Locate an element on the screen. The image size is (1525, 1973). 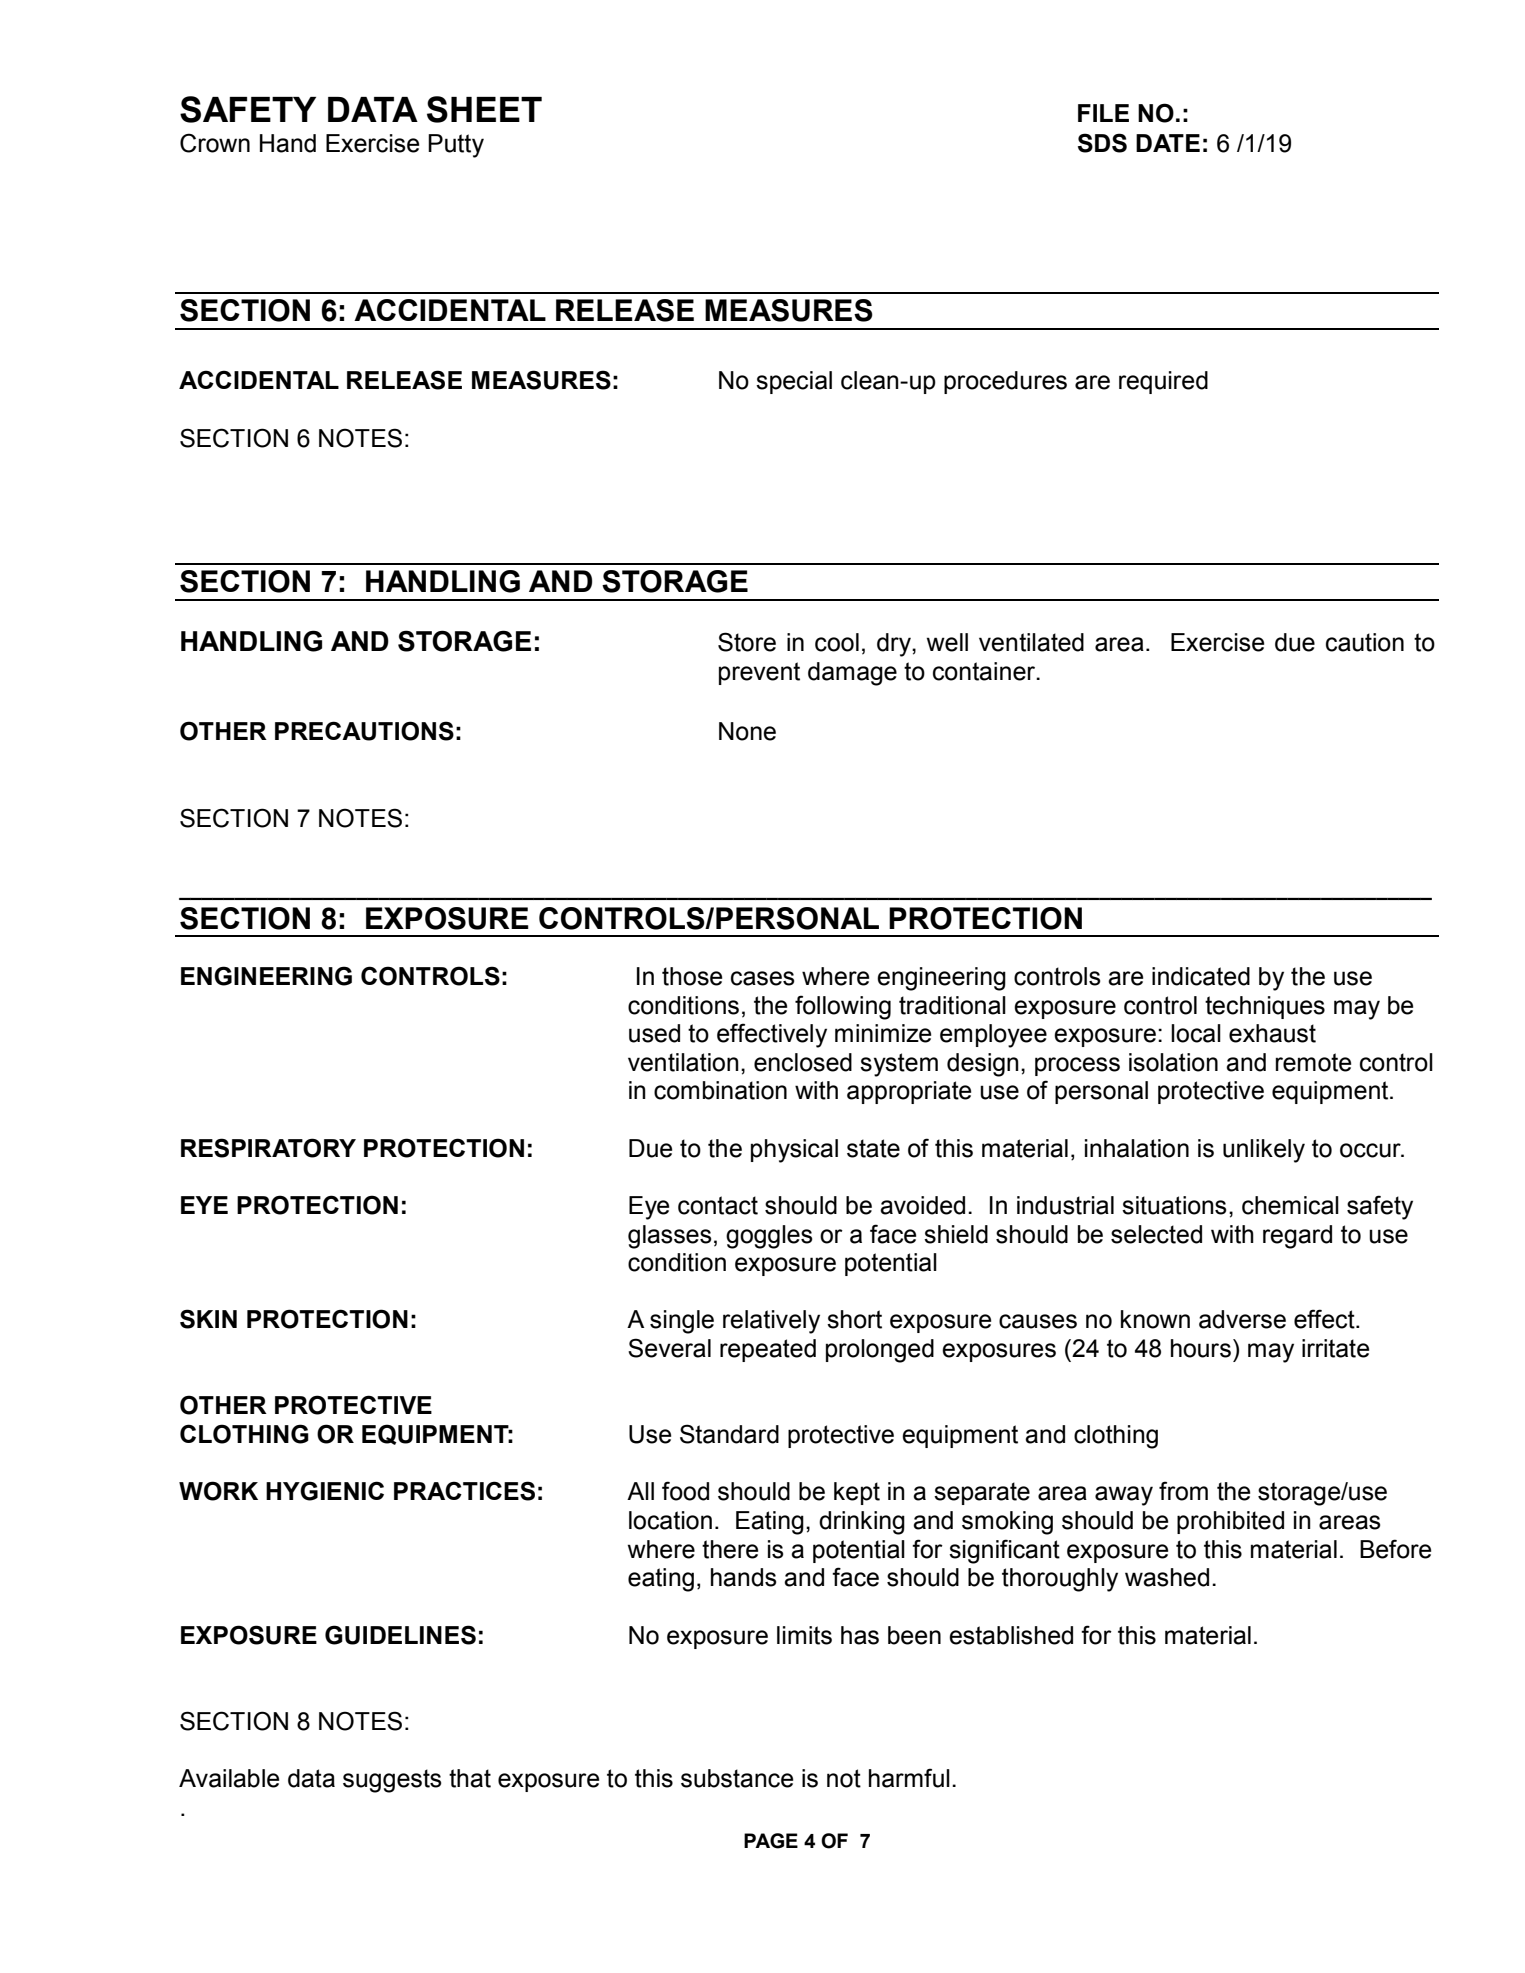
ventilated is located at coordinates (1031, 642).
